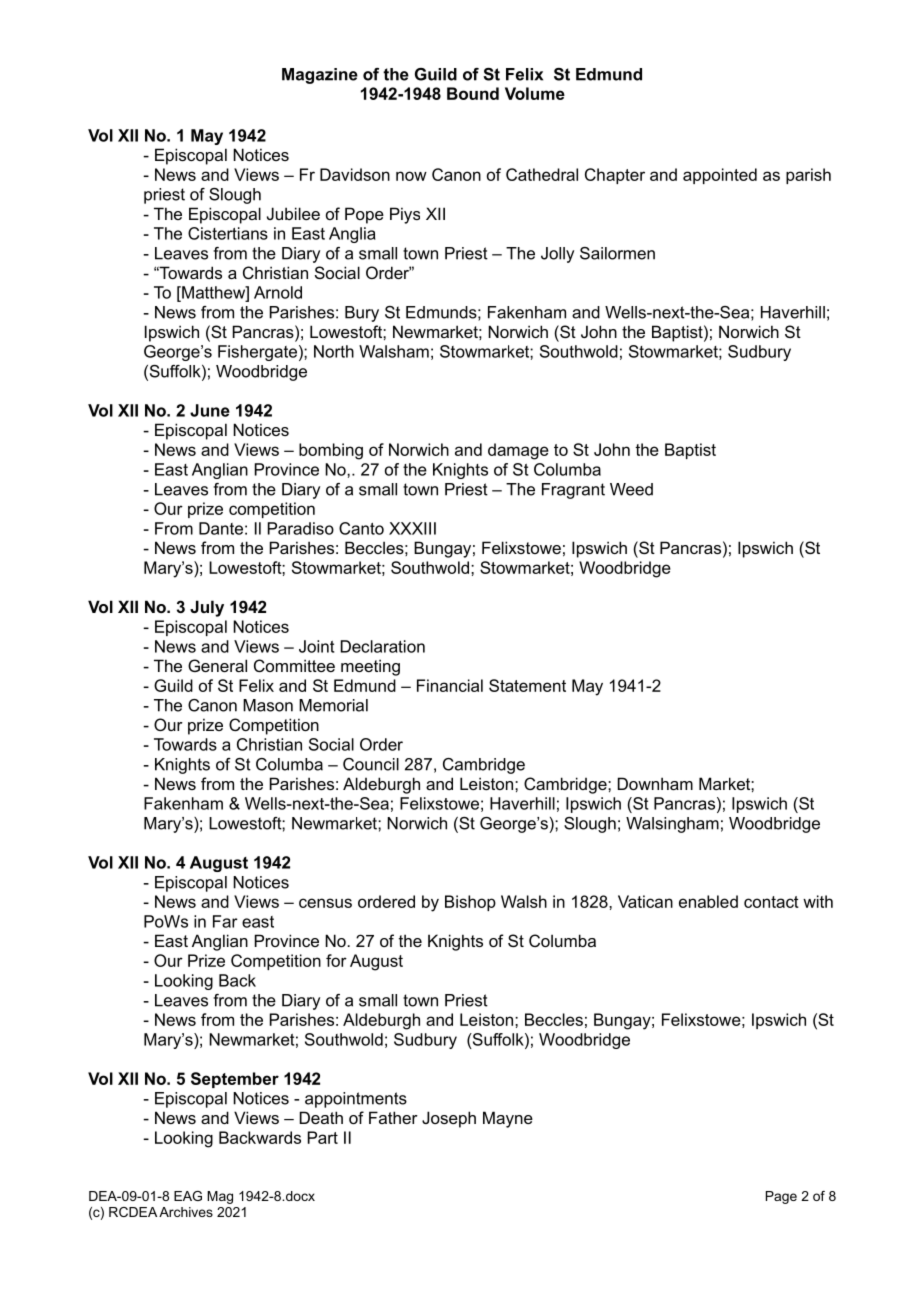  What do you see at coordinates (323, 1137) in the image?
I see `Part` at bounding box center [323, 1137].
